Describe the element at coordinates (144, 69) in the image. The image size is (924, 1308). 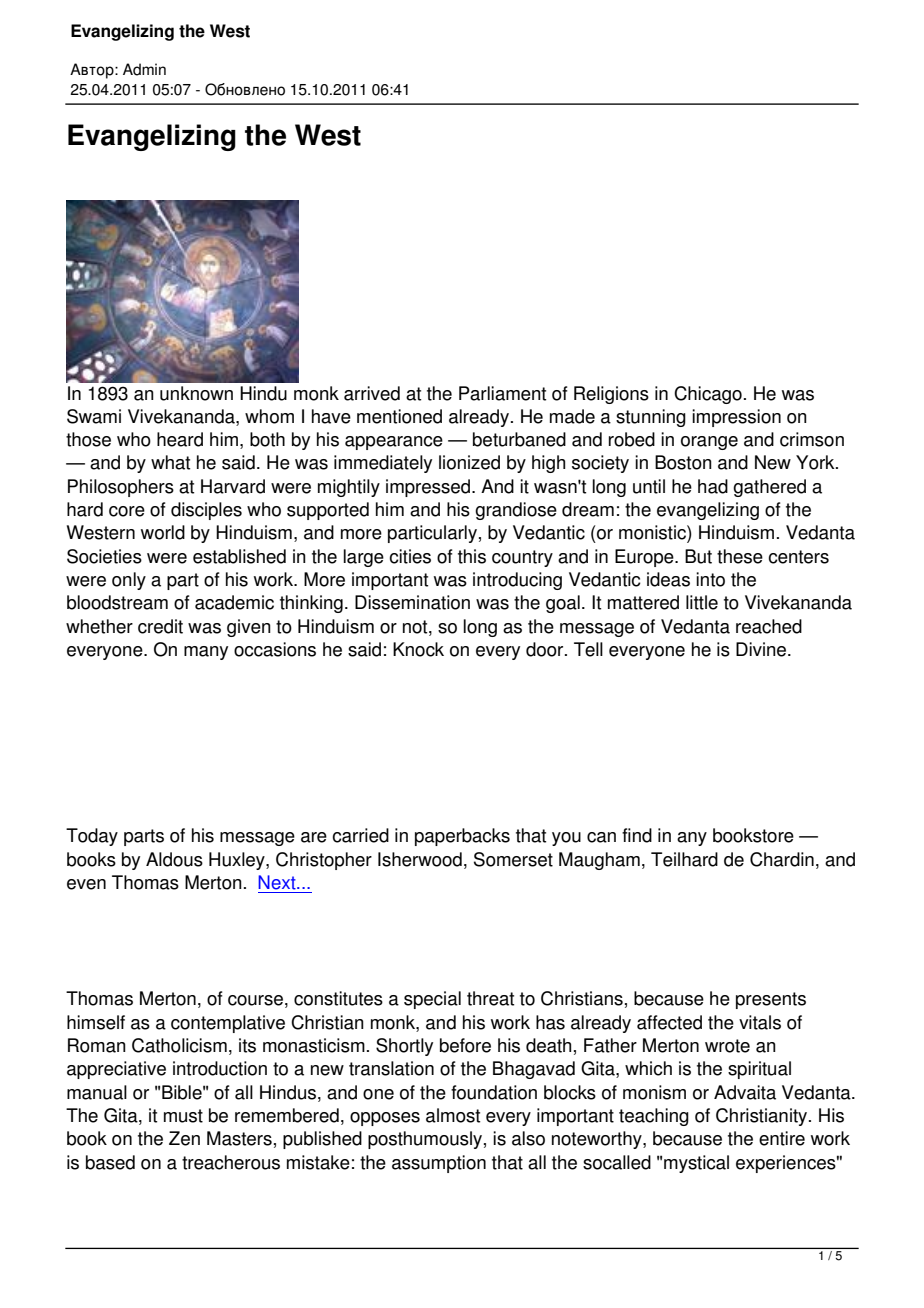
I see `Admin` at that location.
